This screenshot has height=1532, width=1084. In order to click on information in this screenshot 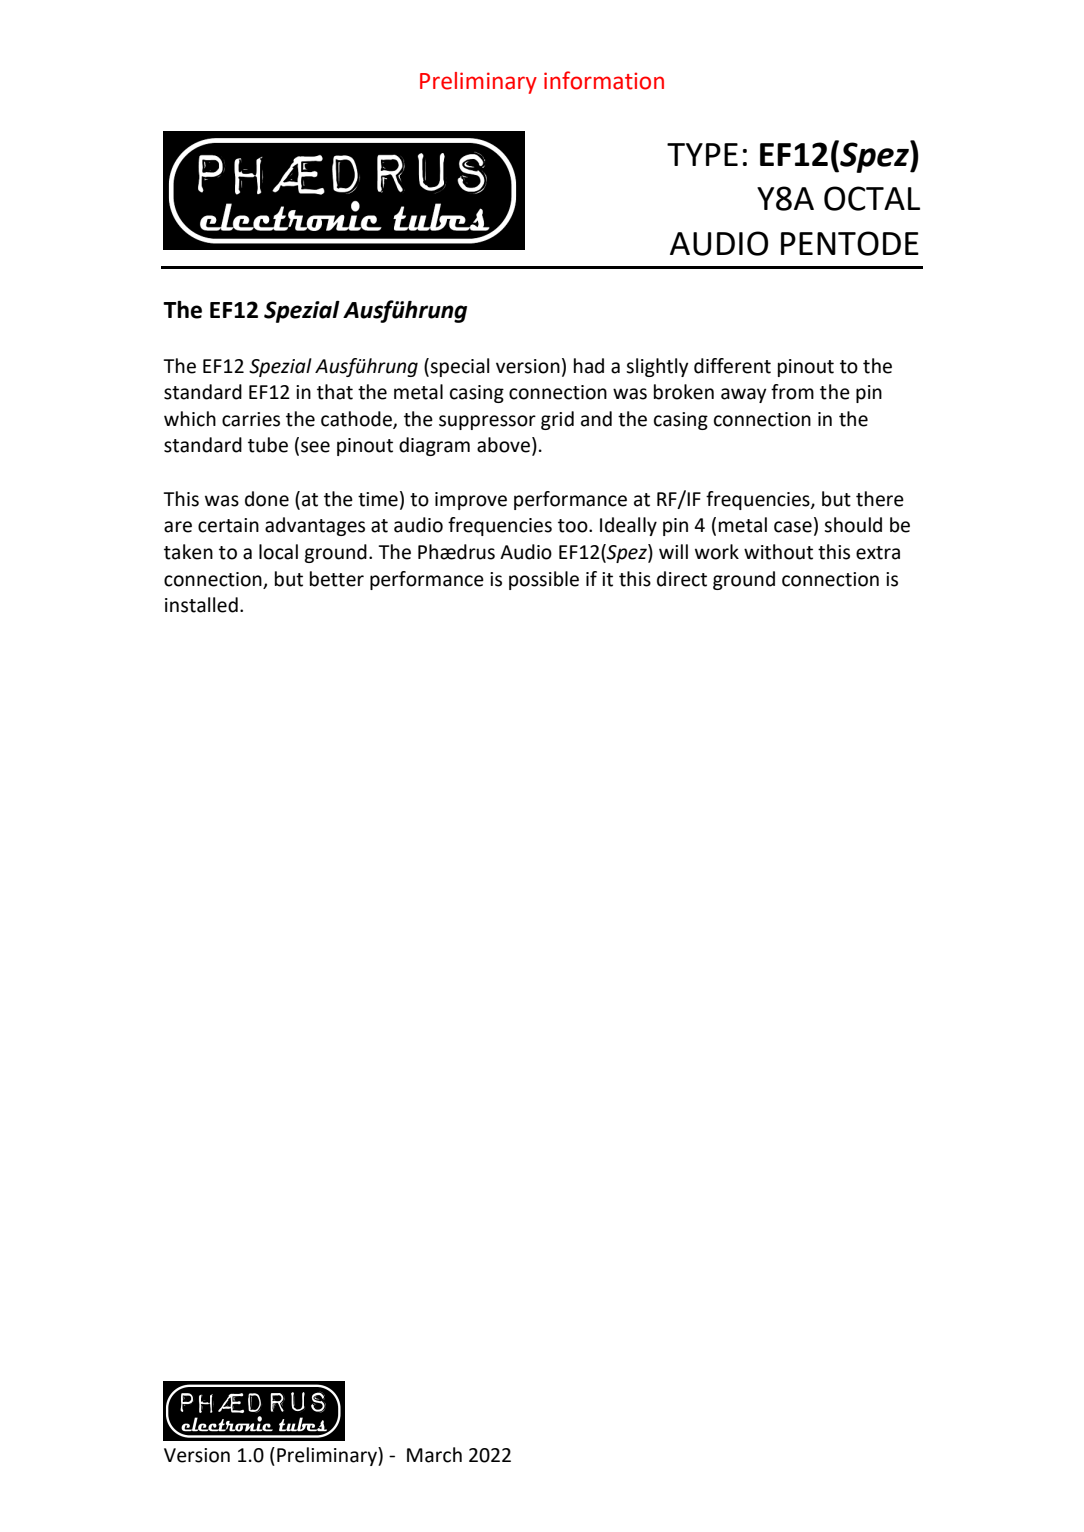, I will do `click(604, 80)`.
